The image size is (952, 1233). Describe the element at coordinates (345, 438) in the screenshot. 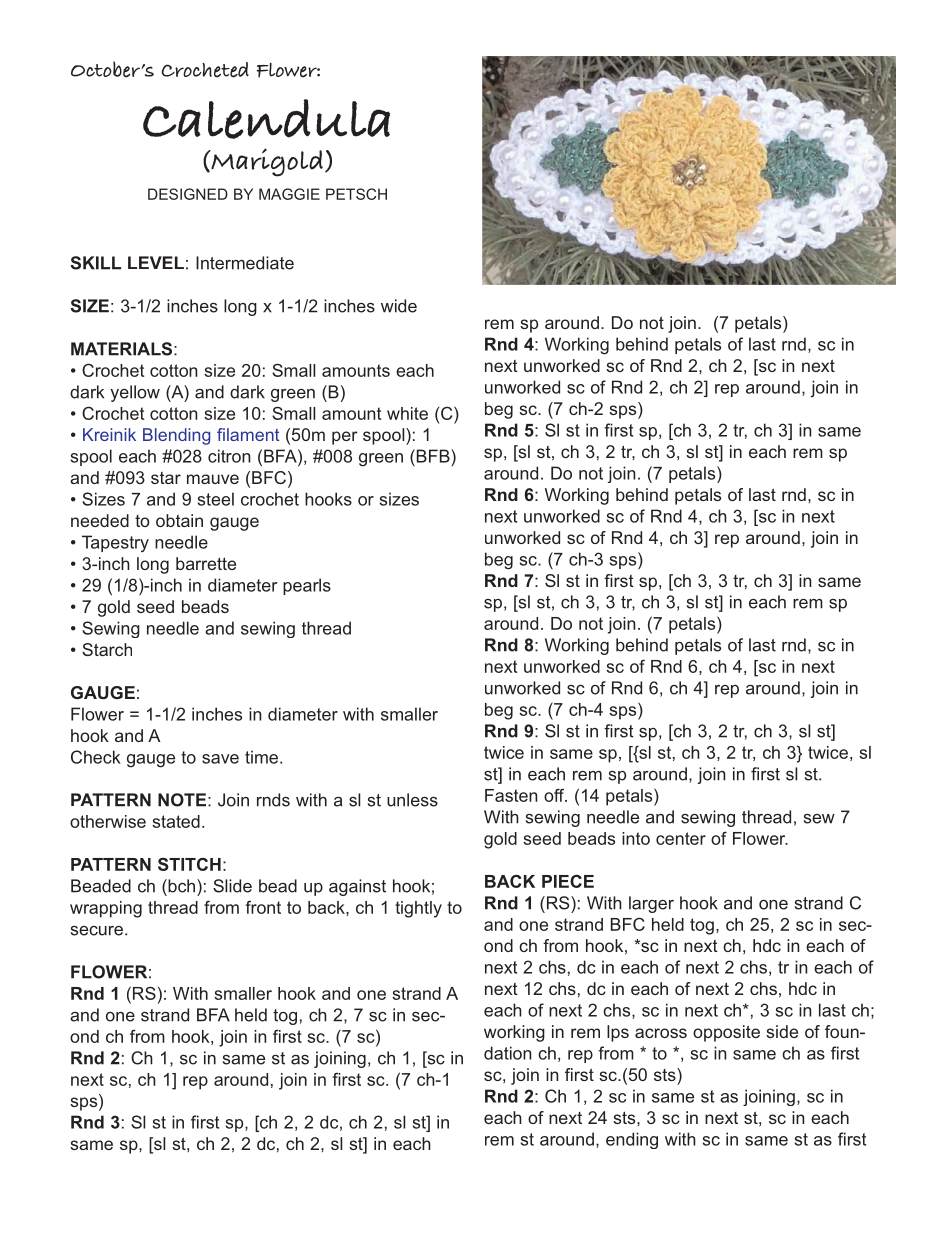

I see `per` at that location.
